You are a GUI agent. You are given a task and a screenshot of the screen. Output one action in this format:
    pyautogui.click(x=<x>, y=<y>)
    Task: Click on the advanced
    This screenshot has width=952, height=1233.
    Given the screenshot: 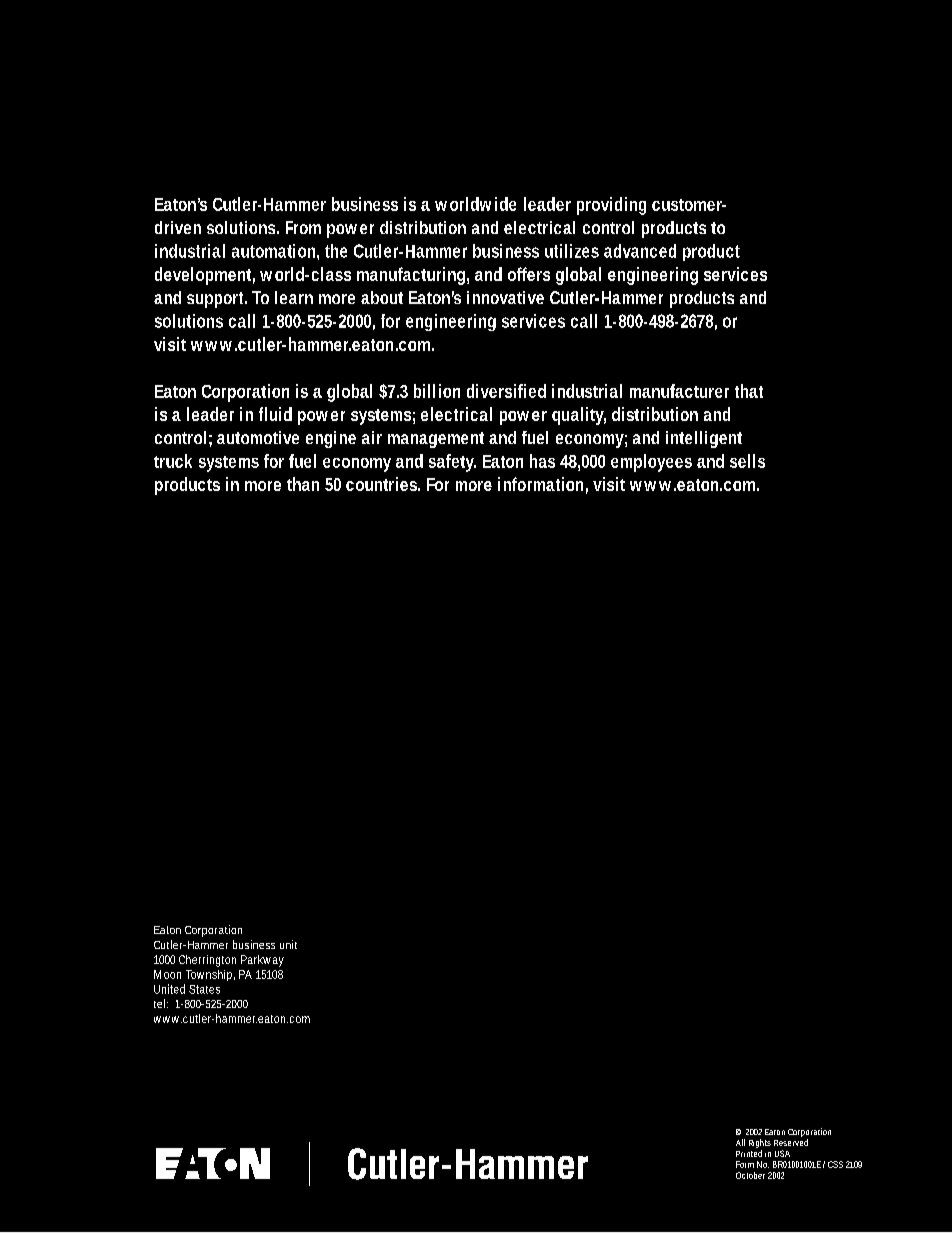 What is the action you would take?
    pyautogui.click(x=640, y=251)
